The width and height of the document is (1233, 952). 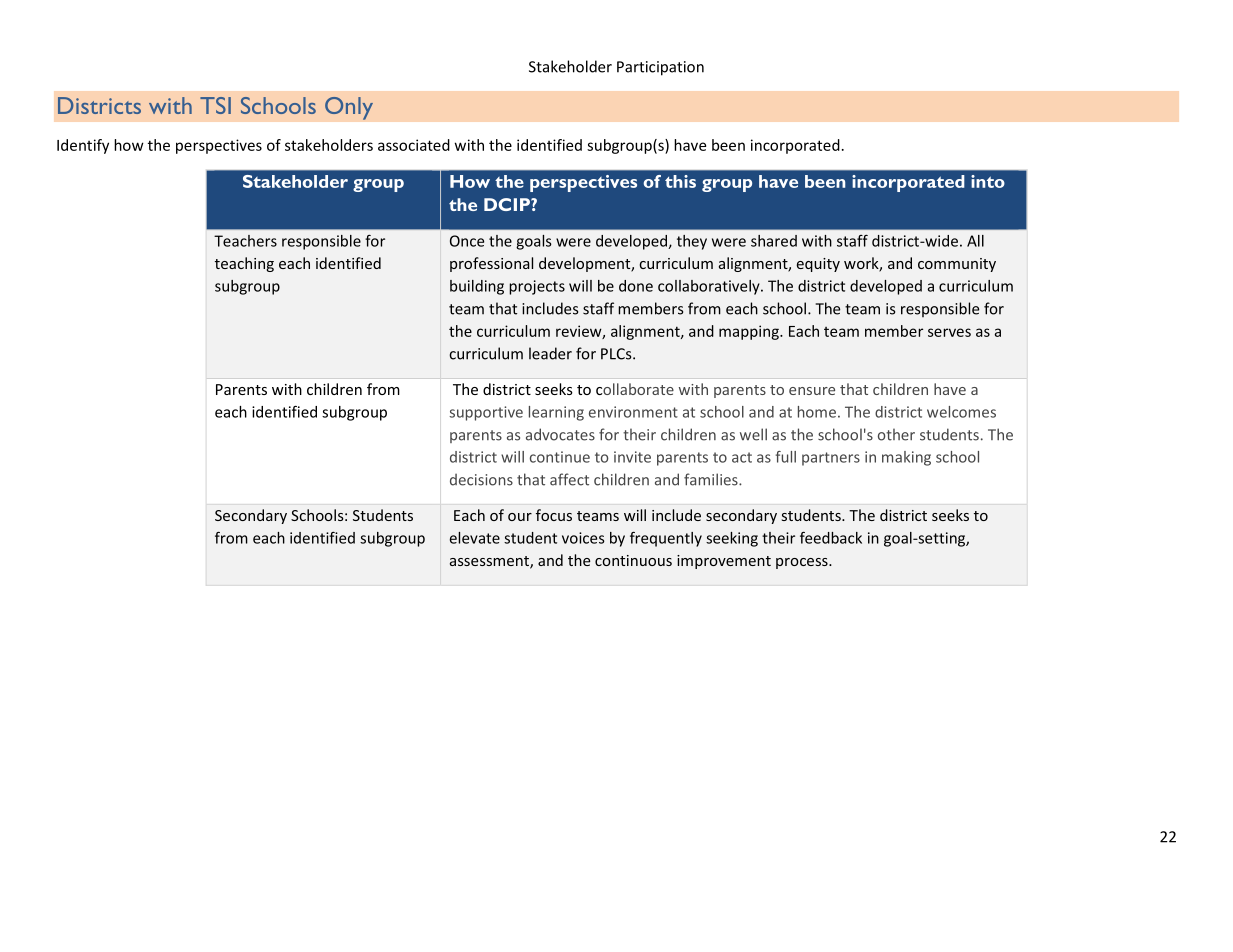 I want to click on building, so click(x=477, y=287).
